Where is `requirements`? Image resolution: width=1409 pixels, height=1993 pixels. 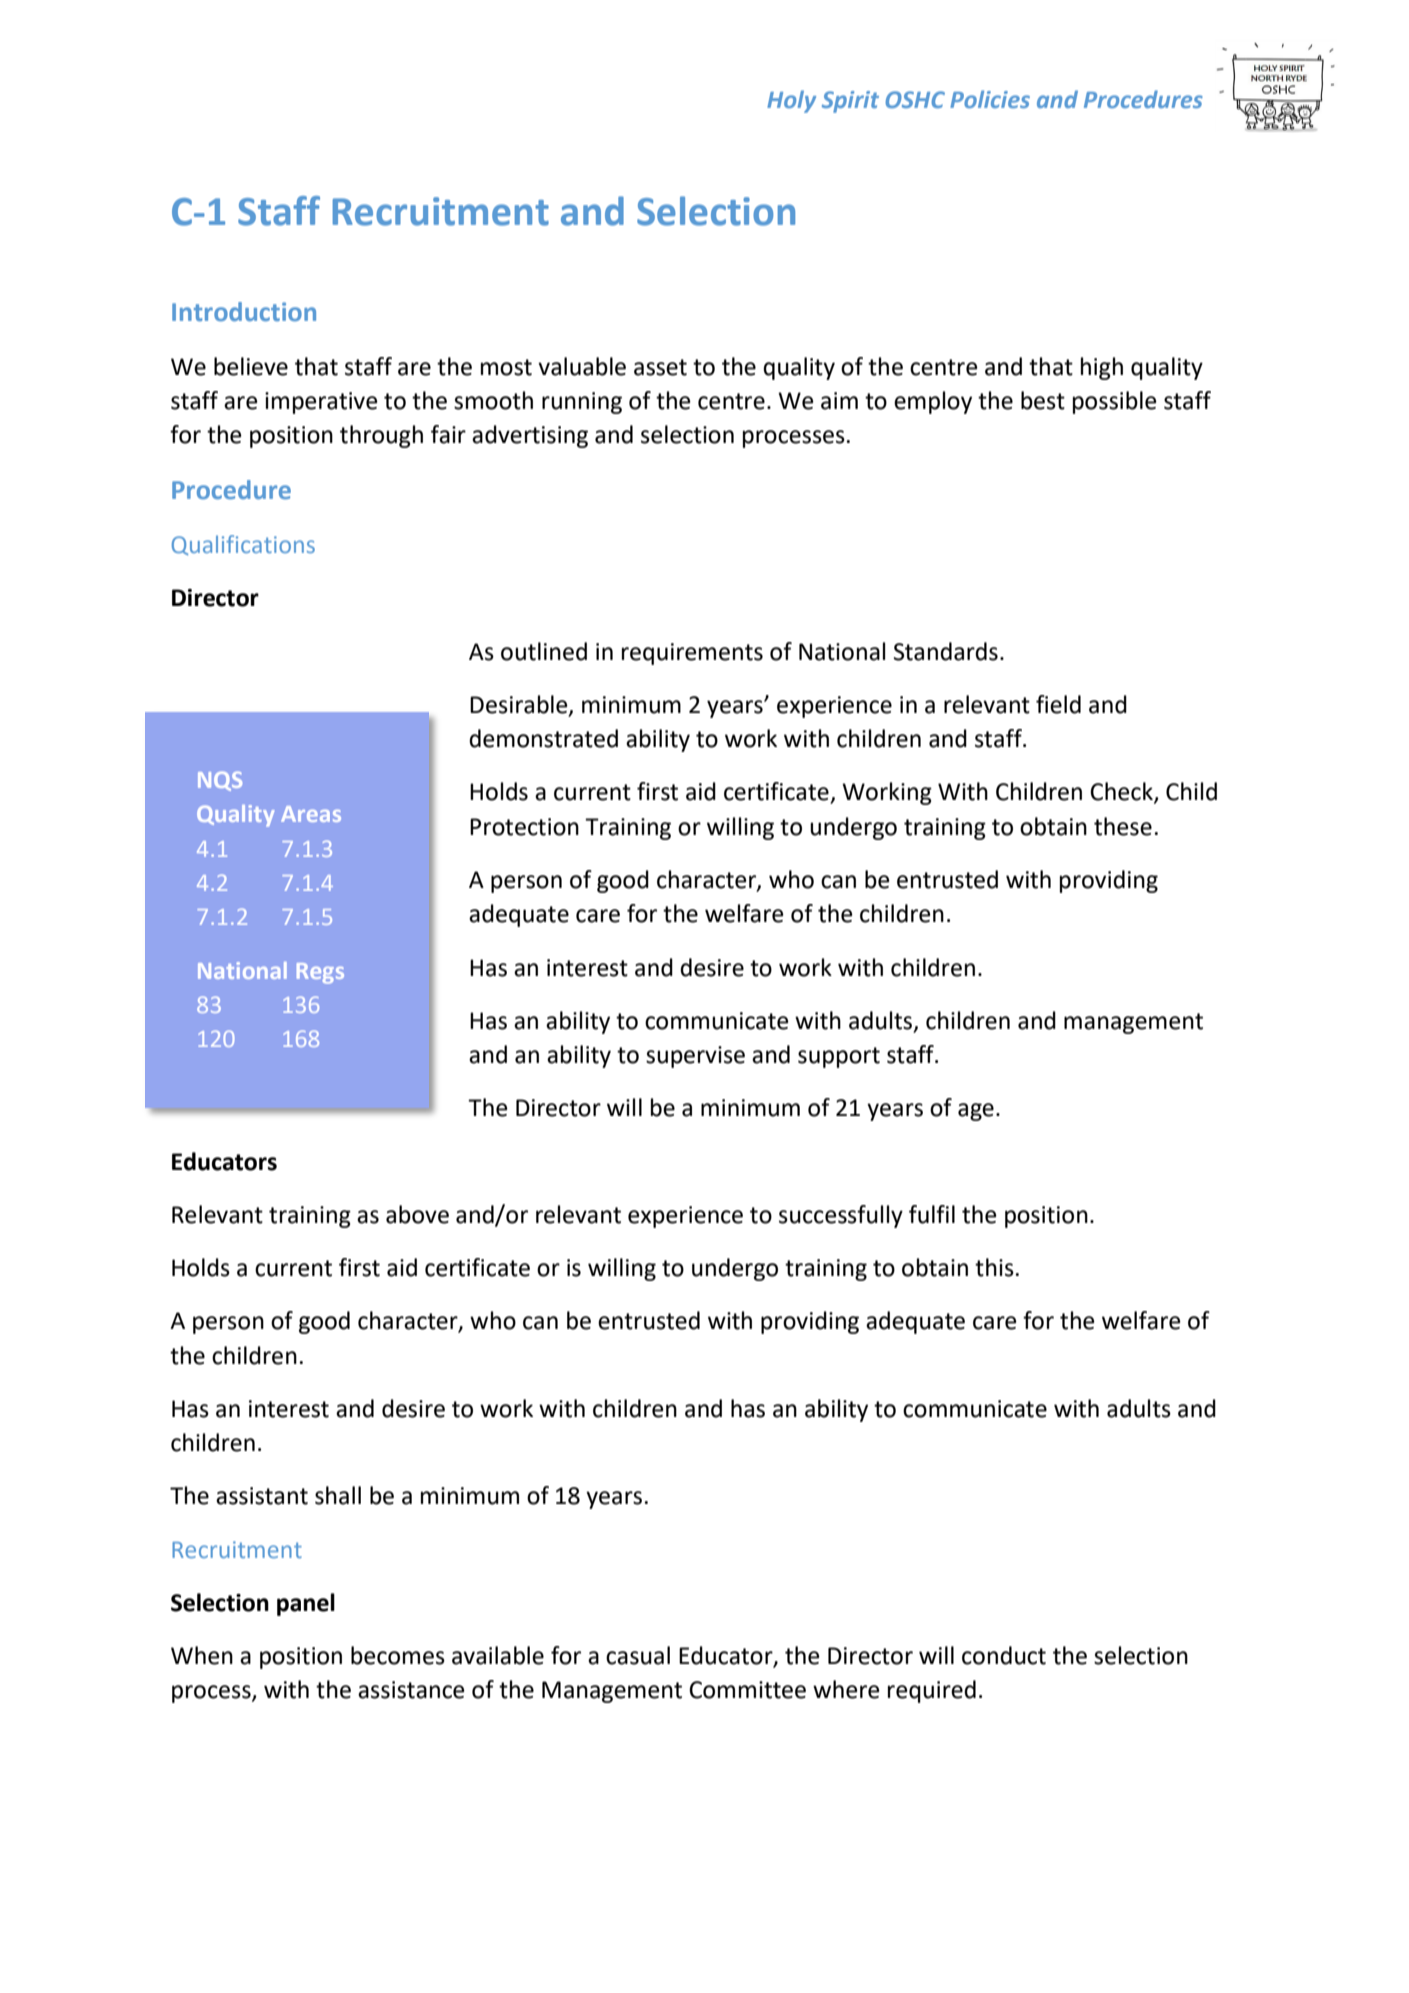 requirements is located at coordinates (692, 654).
